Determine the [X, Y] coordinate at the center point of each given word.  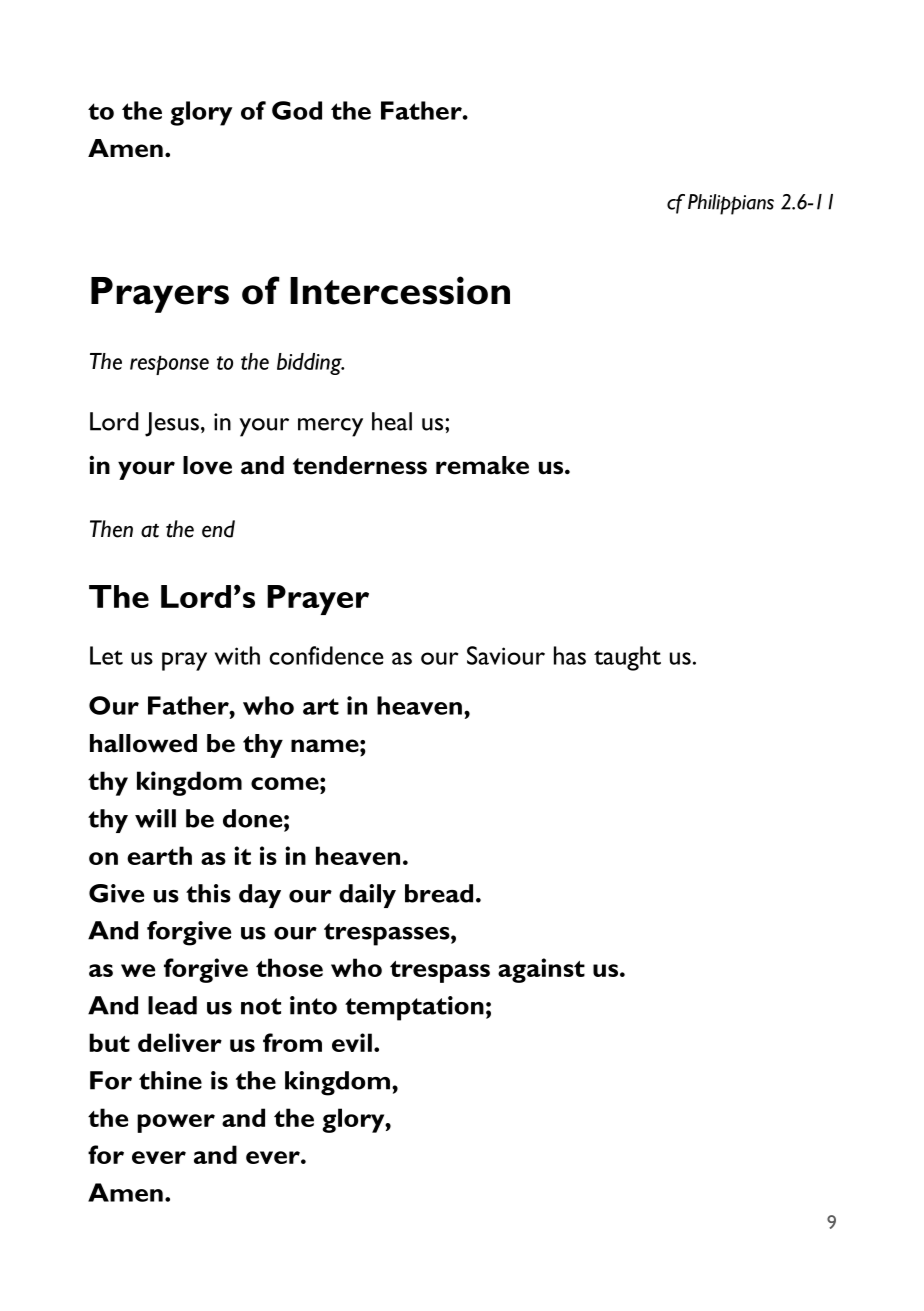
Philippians [731, 204]
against [541, 970]
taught [627, 658]
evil [352, 1042]
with [237, 655]
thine [170, 1080]
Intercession [400, 290]
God [297, 110]
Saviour [506, 655]
